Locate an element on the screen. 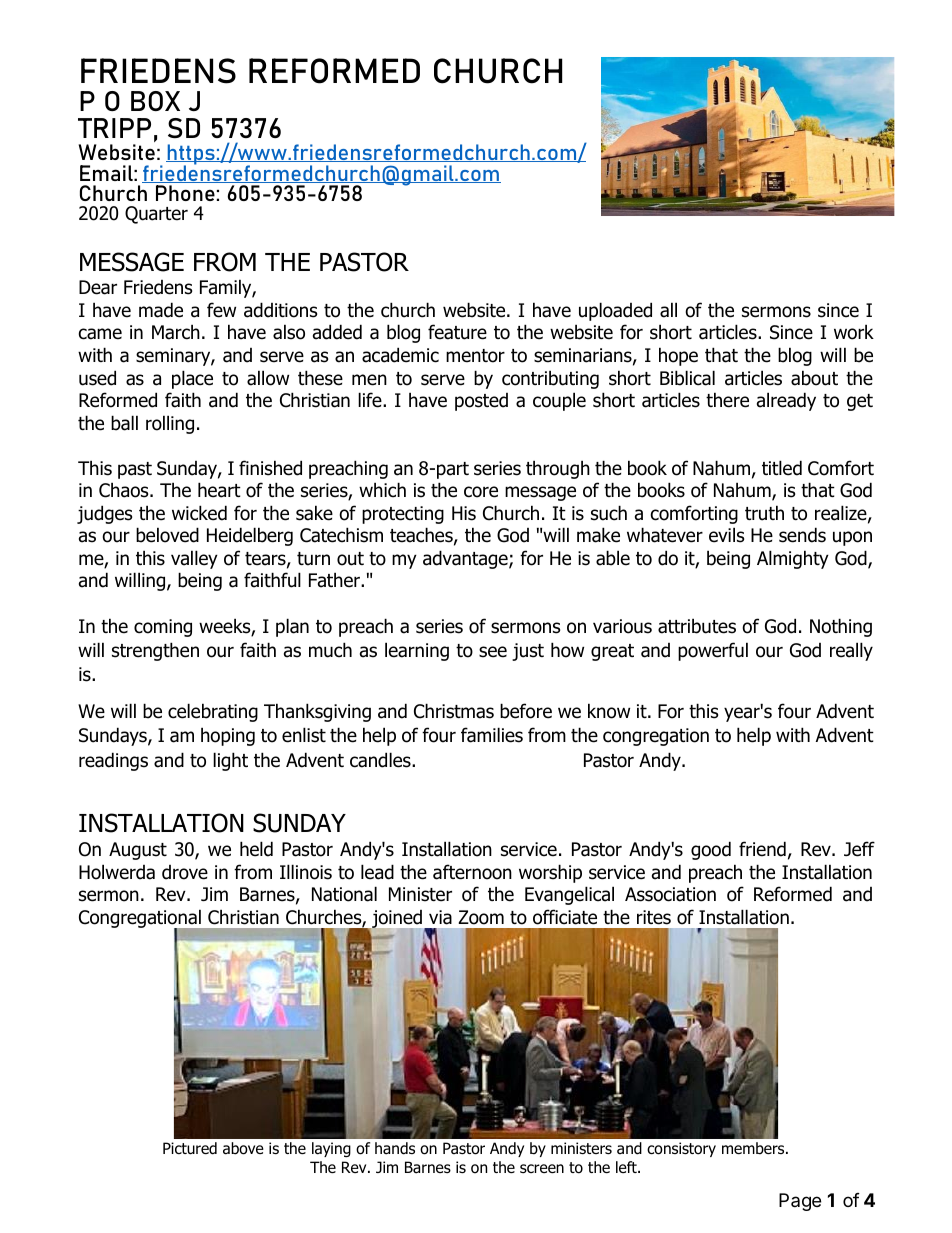 This screenshot has width=952, height=1233. core is located at coordinates (481, 492).
